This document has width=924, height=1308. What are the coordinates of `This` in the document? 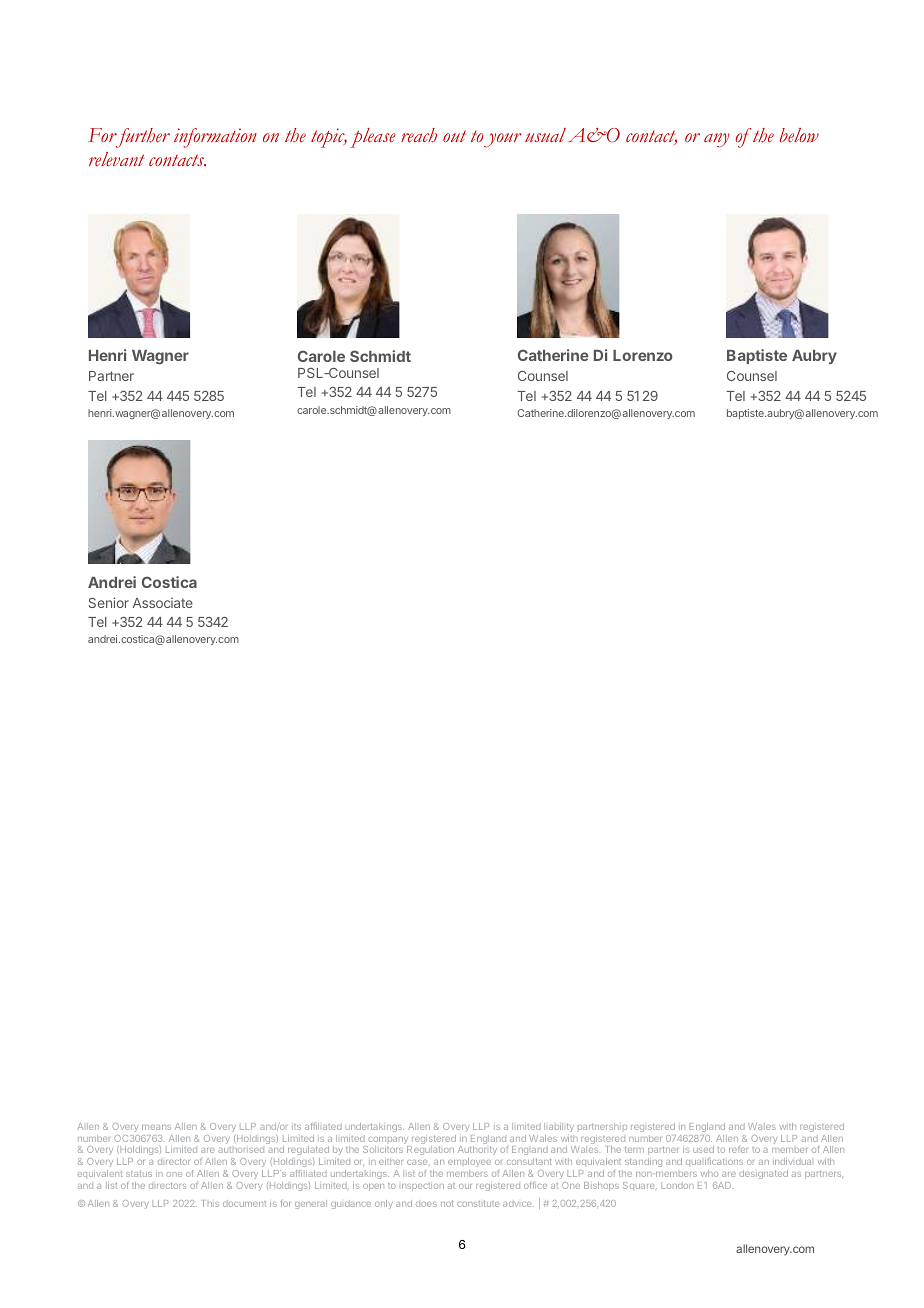 It's located at (211, 1203).
